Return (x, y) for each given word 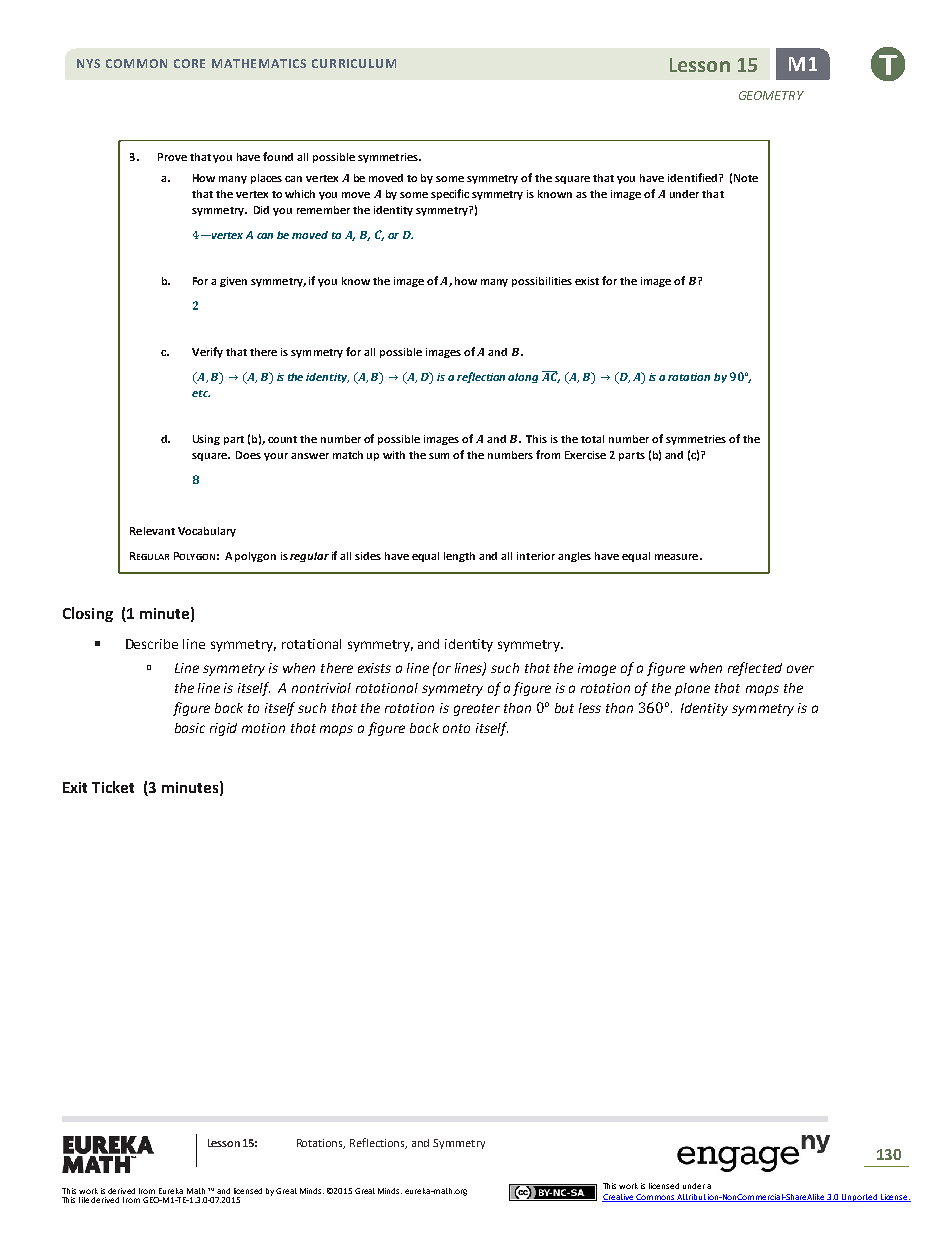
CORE (189, 63)
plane (692, 689)
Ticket (113, 787)
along (523, 378)
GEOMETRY (771, 95)
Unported (860, 1198)
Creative (619, 1198)
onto (456, 728)
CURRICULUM (354, 63)
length (459, 557)
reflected (755, 669)
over (800, 669)
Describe (152, 644)
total (592, 439)
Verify (207, 352)
